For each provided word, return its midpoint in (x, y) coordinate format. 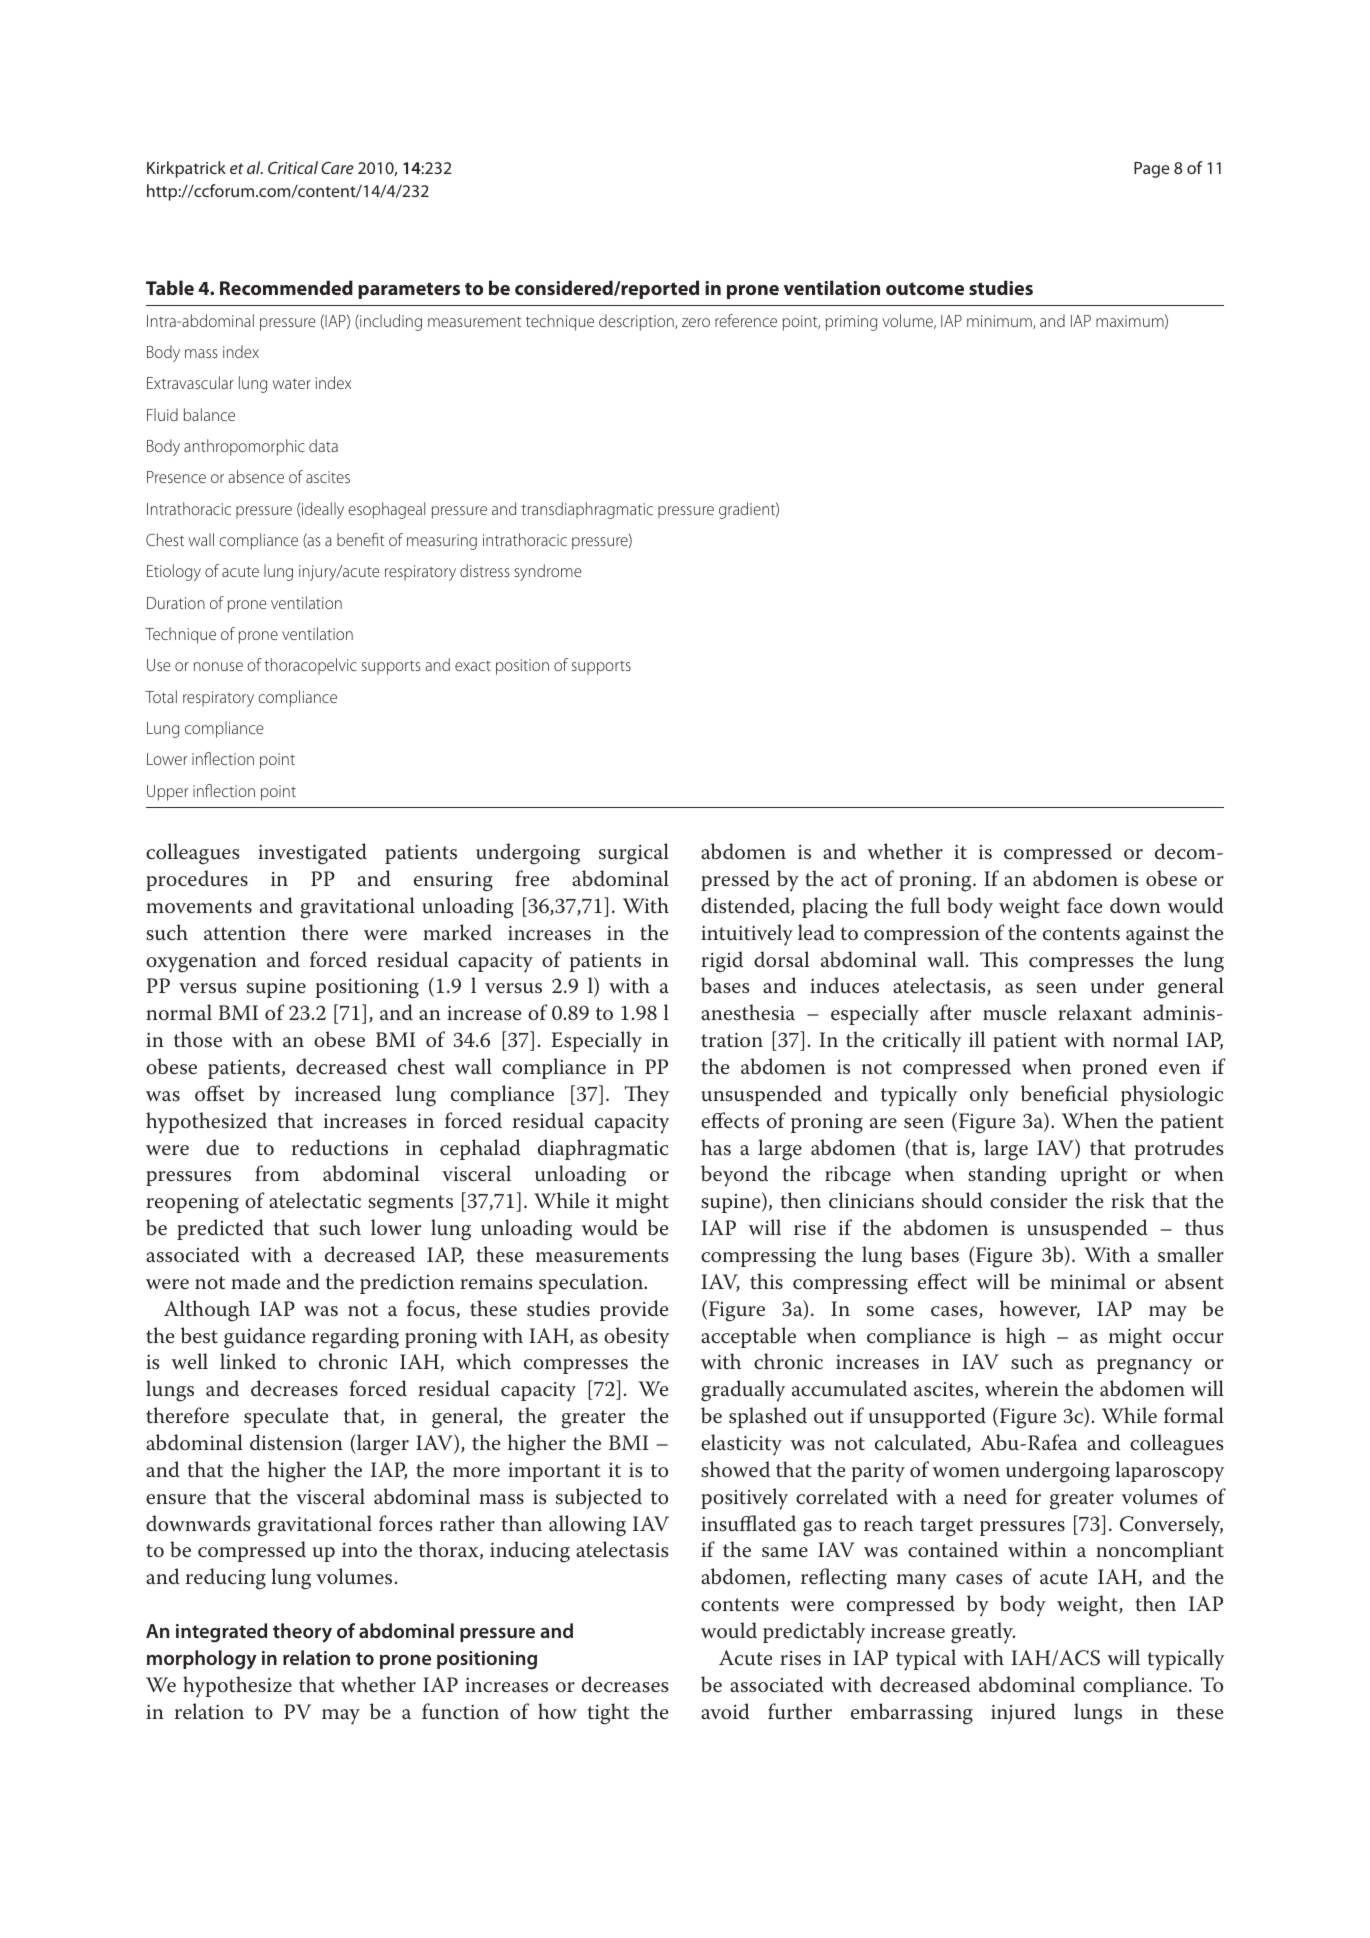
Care (337, 168)
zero (696, 322)
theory (302, 1633)
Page (1152, 170)
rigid (722, 962)
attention (245, 933)
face (1084, 905)
